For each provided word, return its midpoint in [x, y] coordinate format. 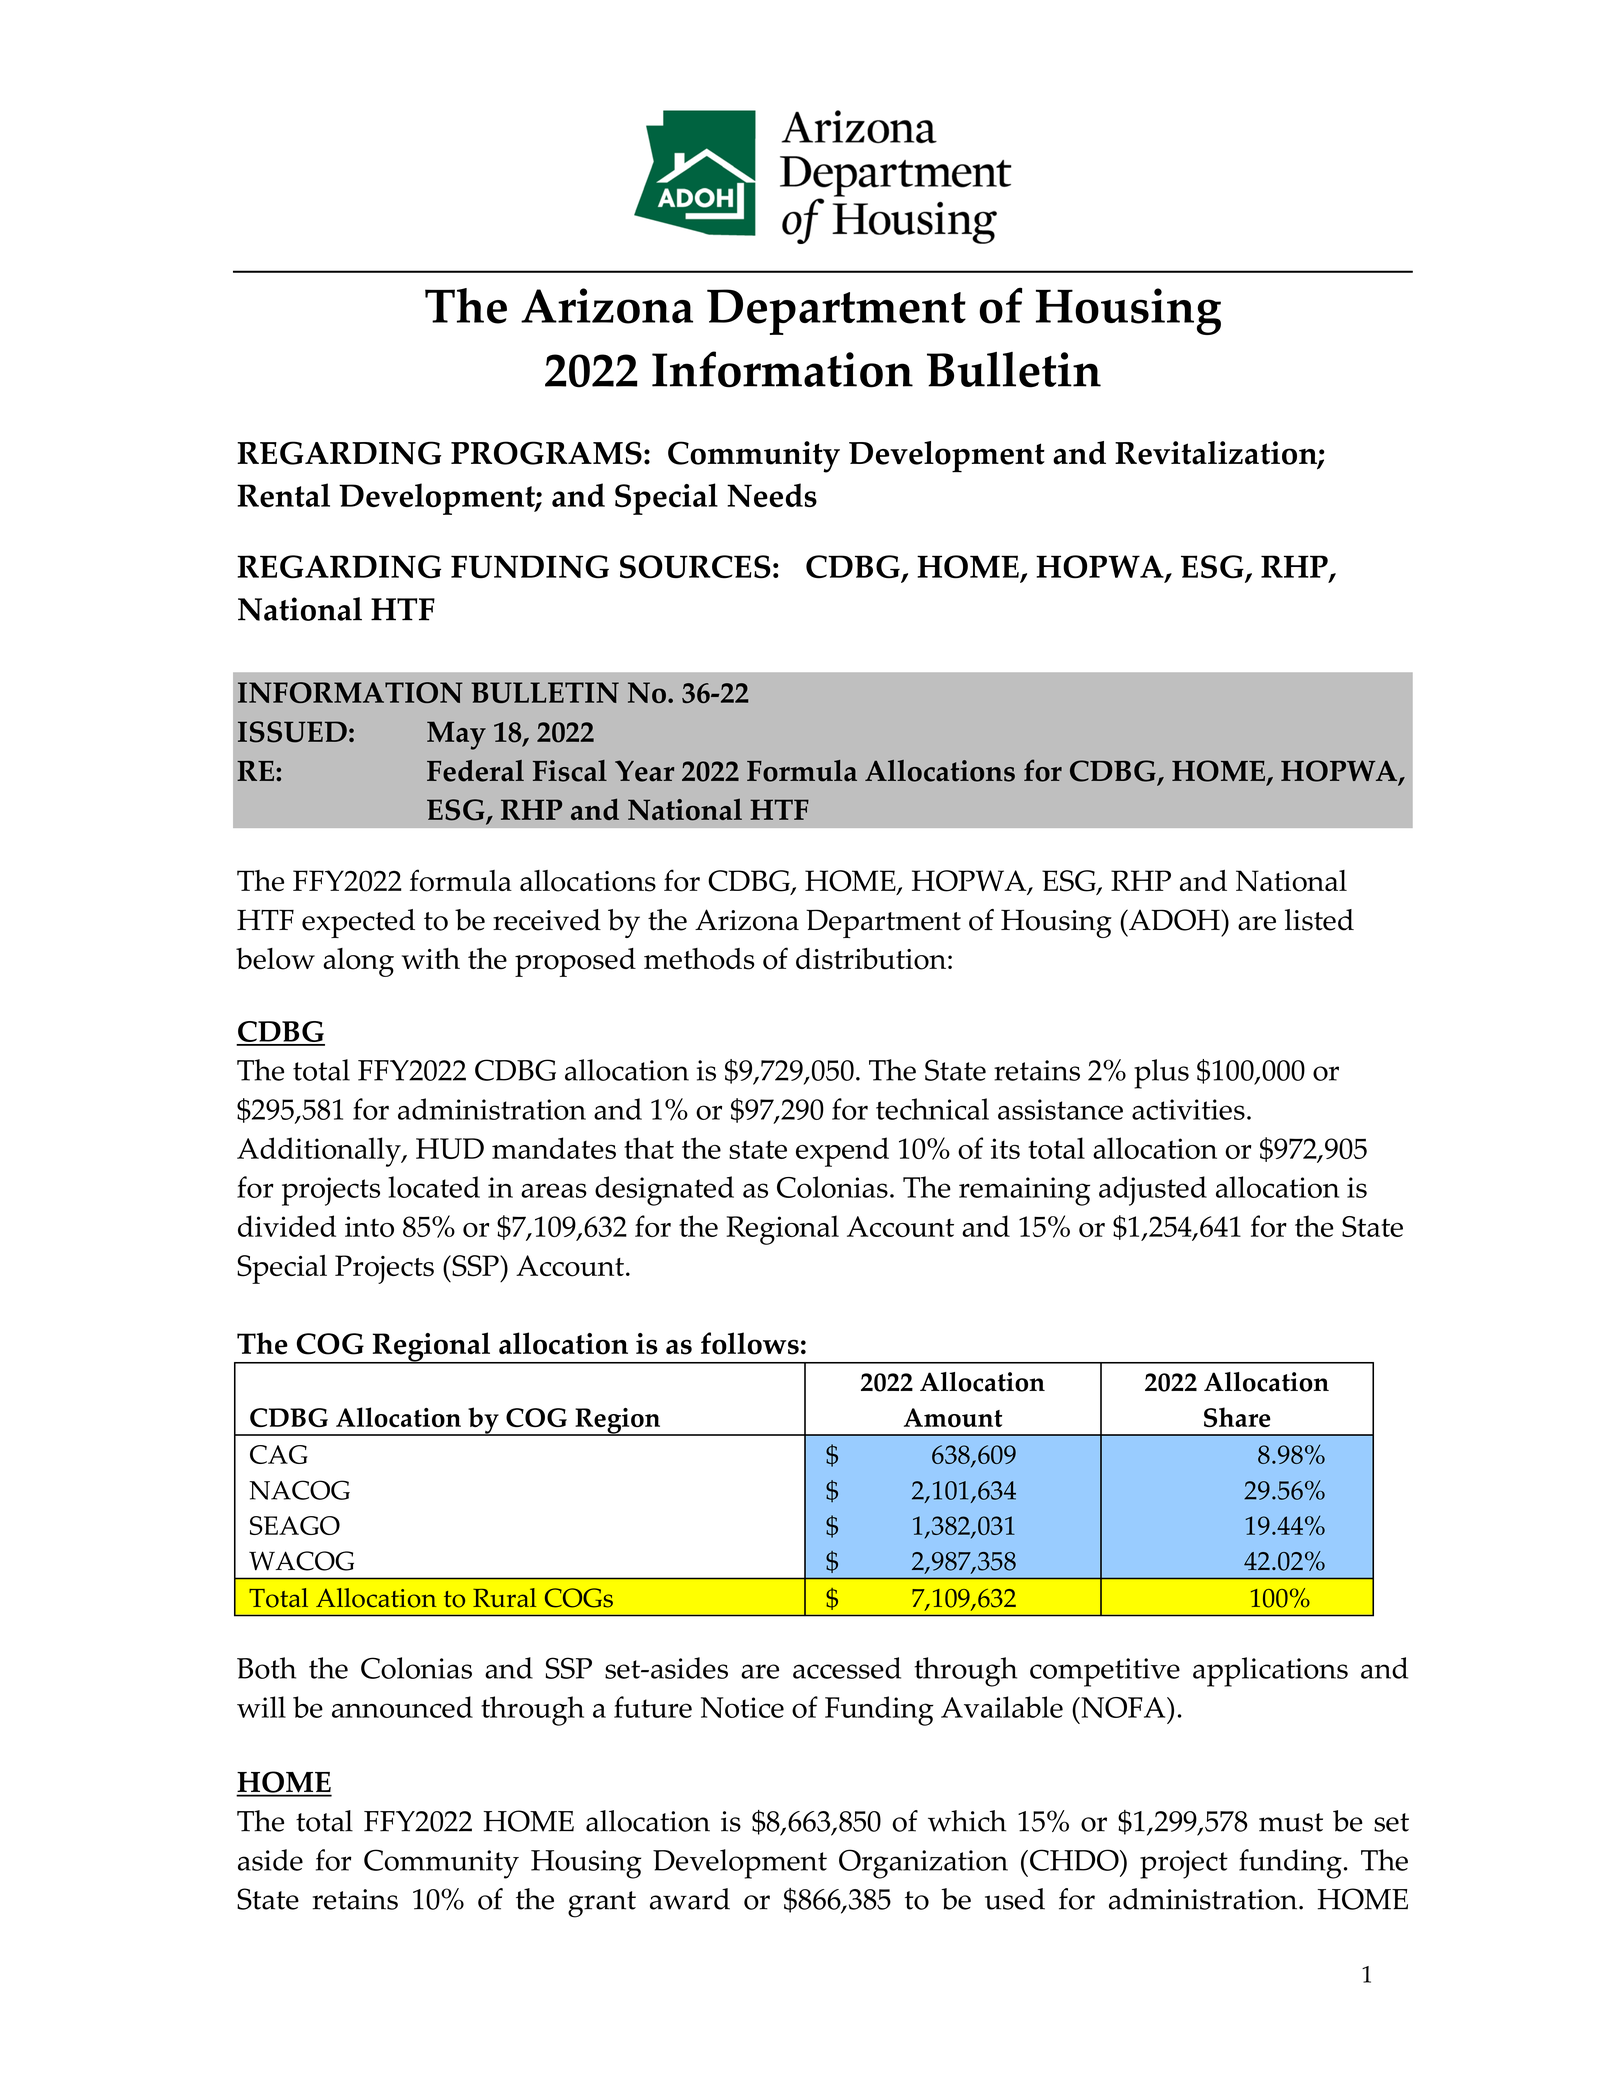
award [690, 1899]
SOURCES [695, 567]
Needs [772, 495]
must [1291, 1822]
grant [602, 1904]
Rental [283, 495]
